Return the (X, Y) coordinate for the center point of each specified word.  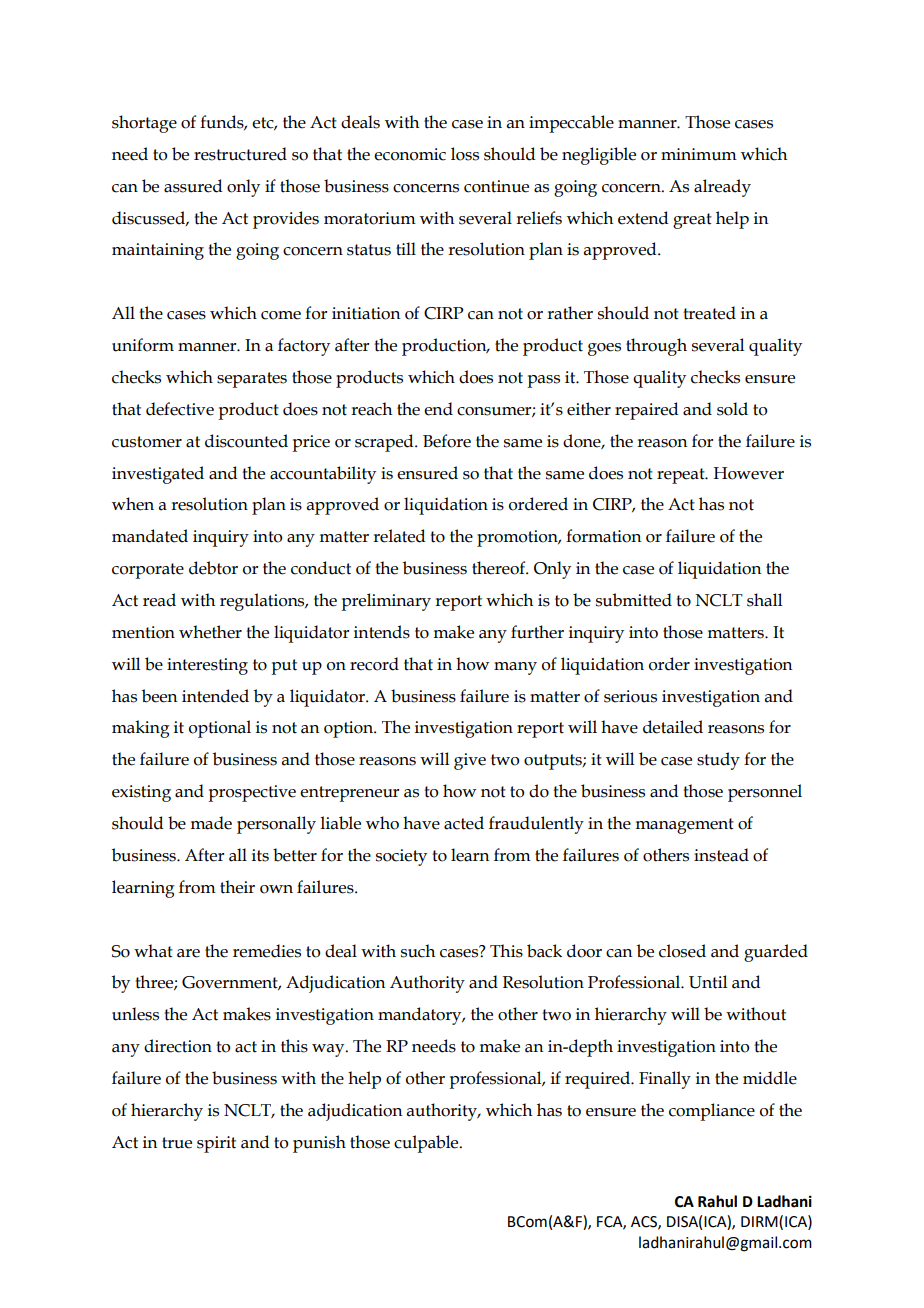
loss (465, 154)
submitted (634, 600)
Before (447, 441)
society (401, 857)
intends (382, 632)
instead (721, 855)
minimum (699, 154)
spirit (216, 1144)
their (237, 887)
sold (732, 409)
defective (180, 409)
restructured (240, 154)
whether (210, 632)
